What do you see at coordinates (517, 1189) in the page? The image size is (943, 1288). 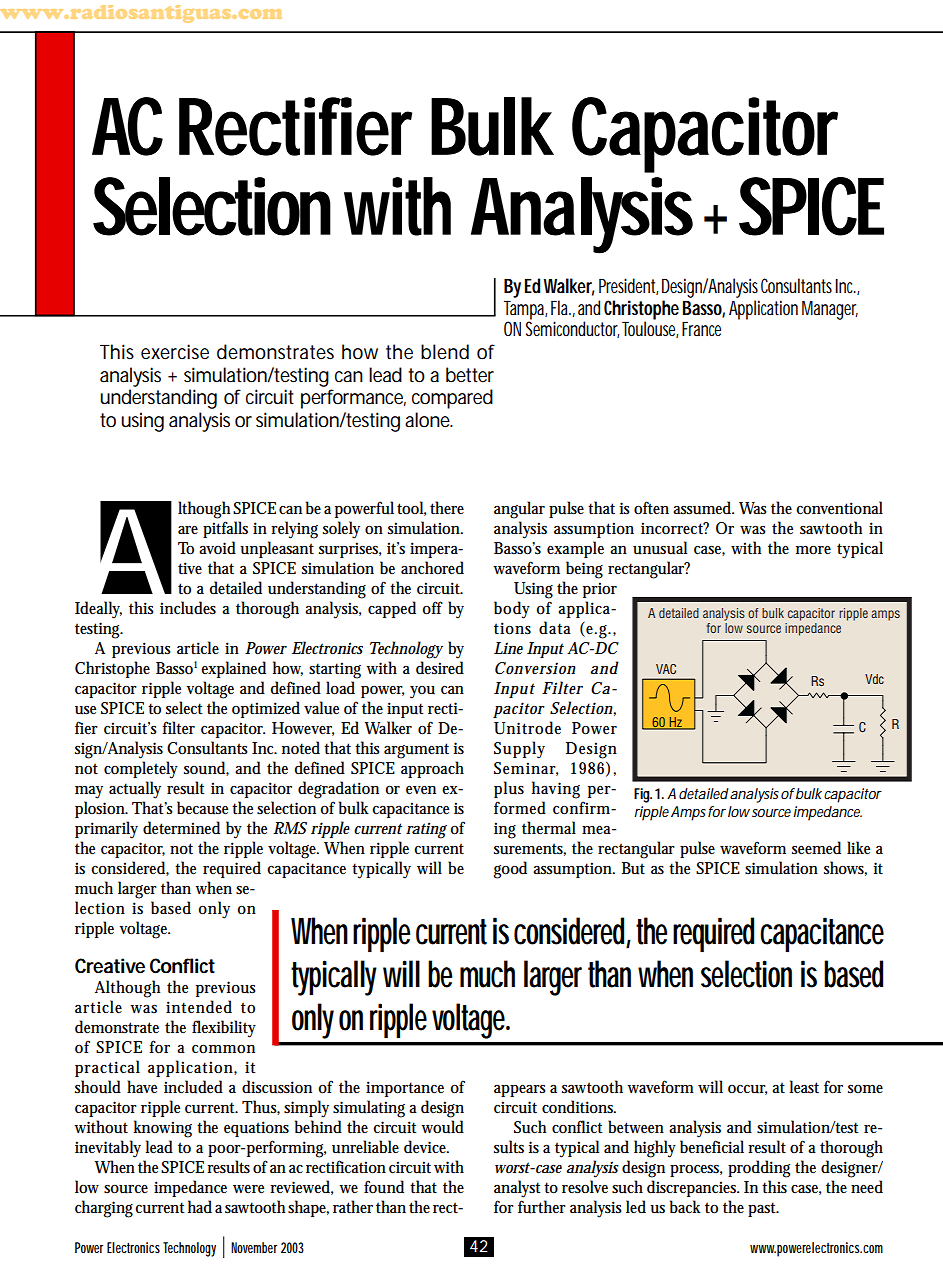 I see `analyst` at bounding box center [517, 1189].
